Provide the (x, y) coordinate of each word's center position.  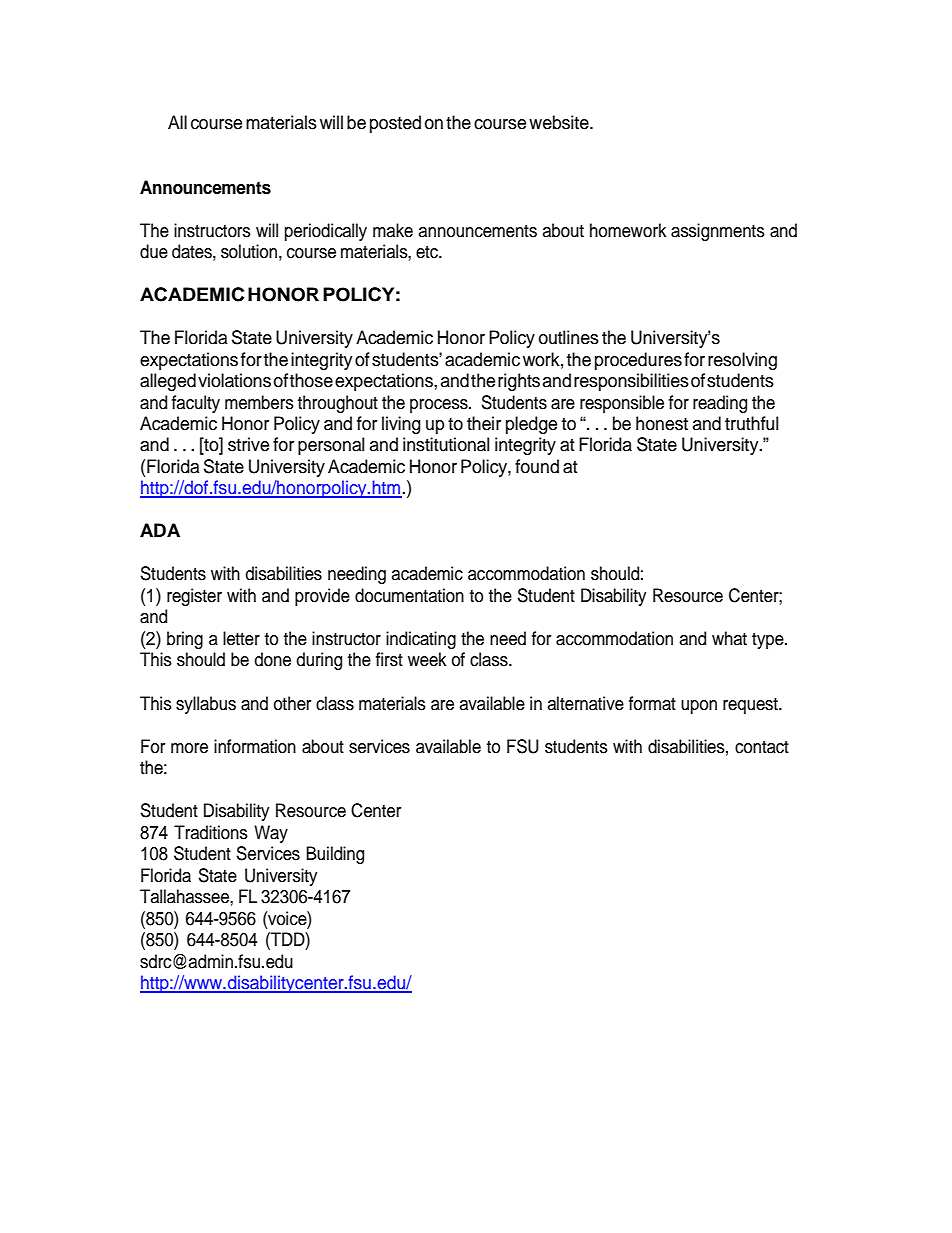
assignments (718, 232)
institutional (446, 444)
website (560, 122)
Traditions (211, 832)
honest (662, 423)
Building (335, 855)
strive (248, 444)
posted (395, 124)
